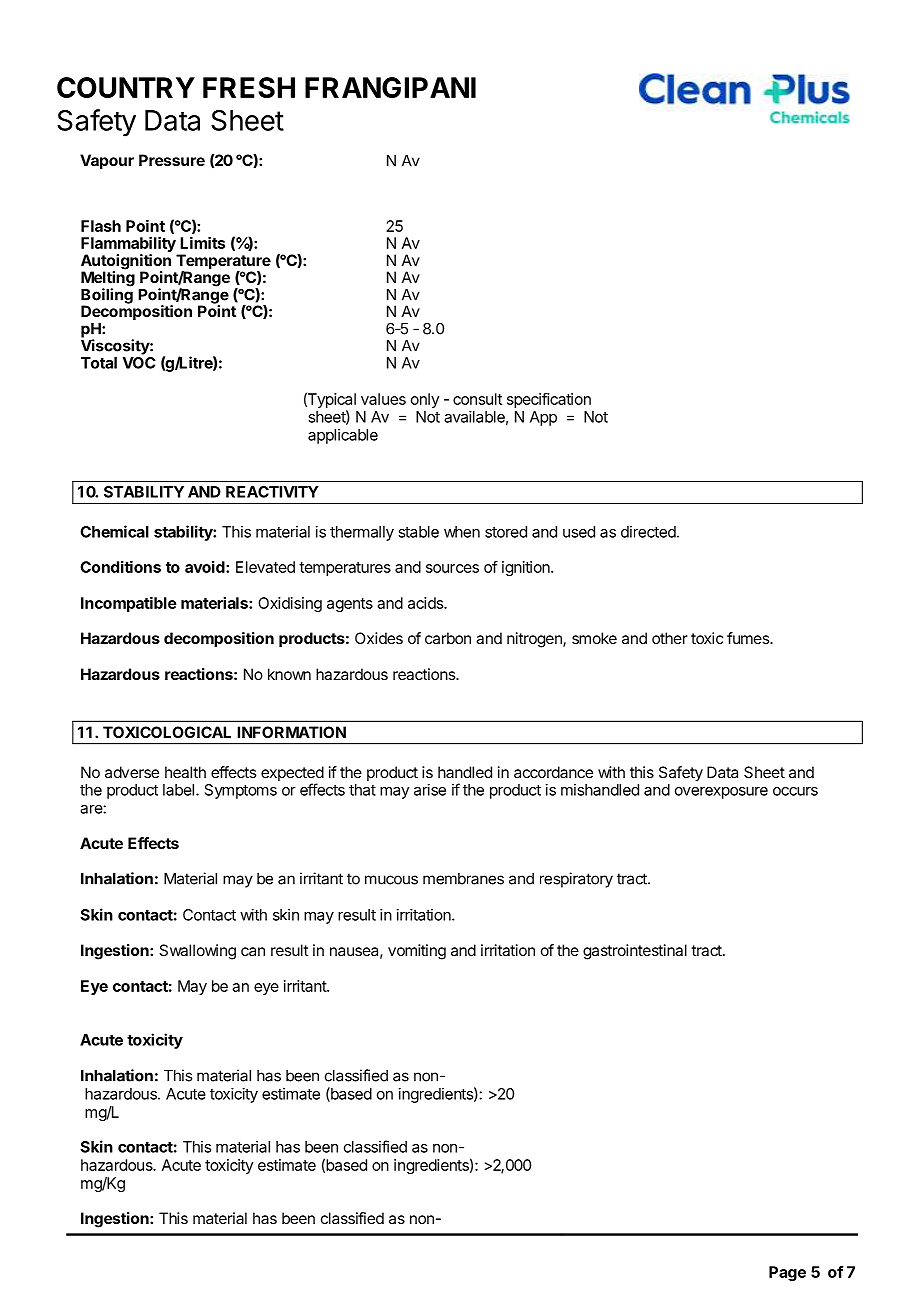 Image resolution: width=924 pixels, height=1308 pixels. Describe the element at coordinates (172, 160) in the screenshot. I see `Pressure` at that location.
